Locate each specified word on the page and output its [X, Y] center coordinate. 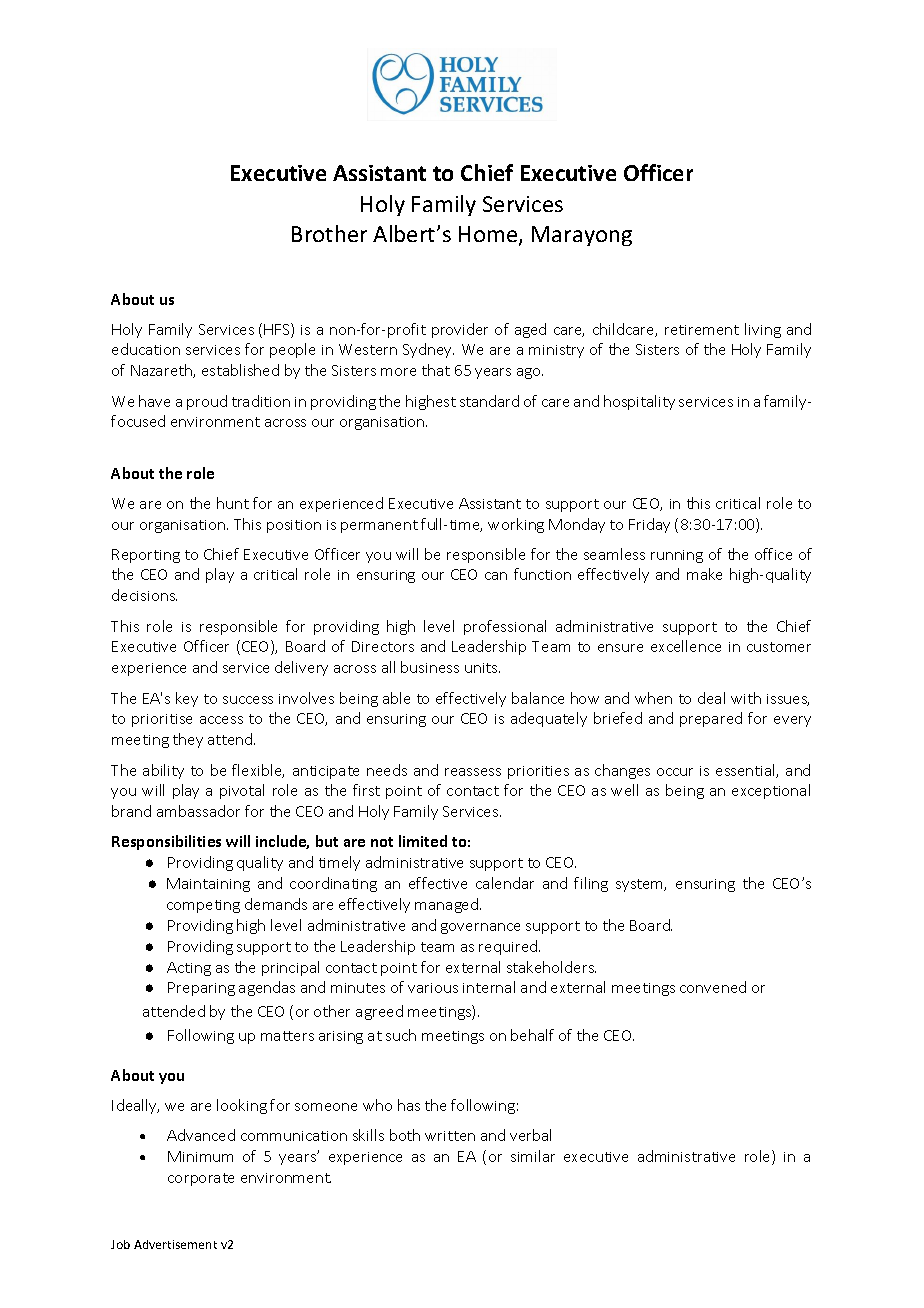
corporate [201, 1179]
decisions [144, 595]
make [704, 574]
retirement [702, 330]
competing [203, 906]
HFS [278, 330]
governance [480, 928]
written [450, 1136]
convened [713, 987]
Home [489, 235]
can [496, 576]
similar [533, 1156]
